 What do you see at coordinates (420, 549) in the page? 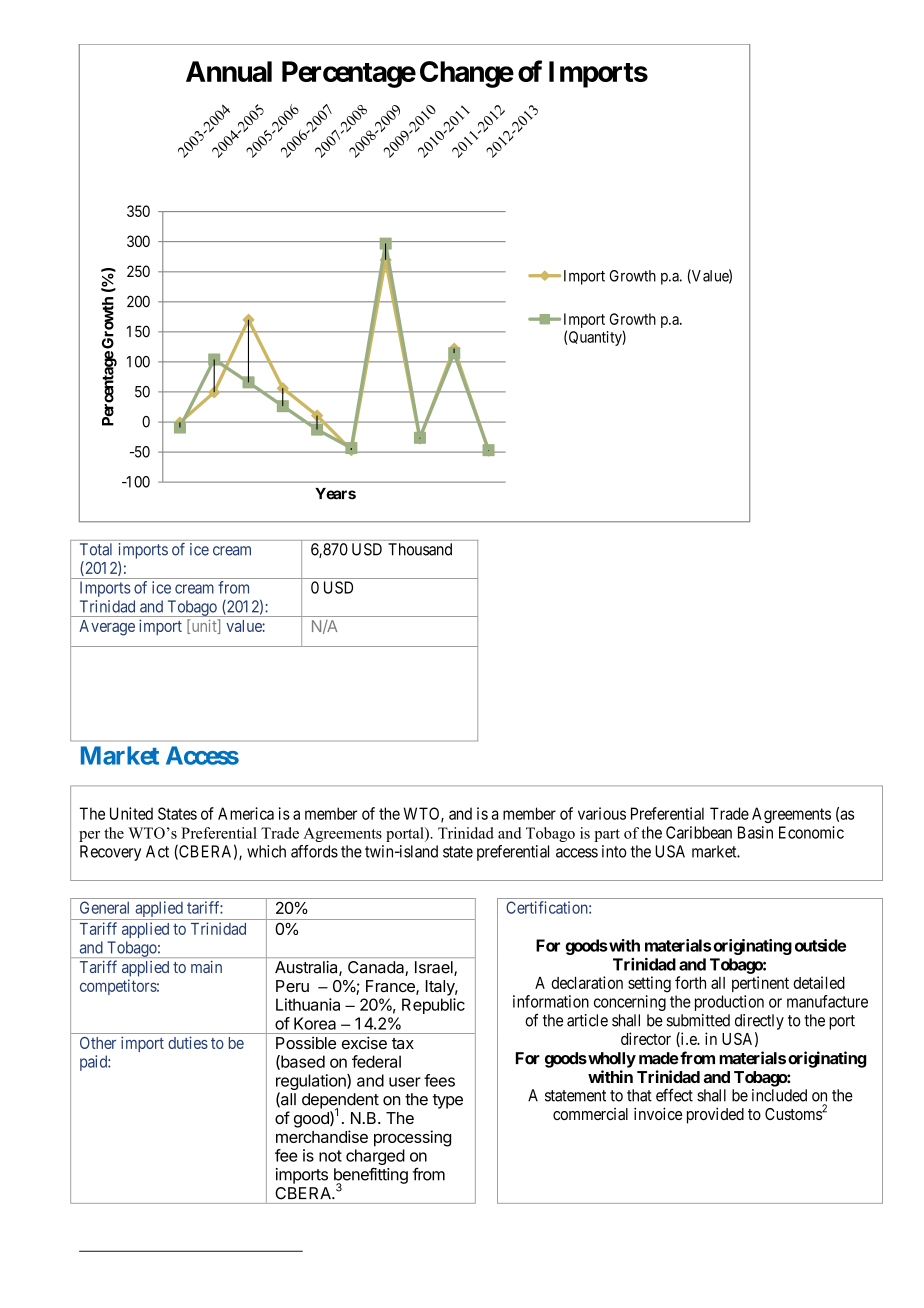
I see `Thousand` at bounding box center [420, 549].
